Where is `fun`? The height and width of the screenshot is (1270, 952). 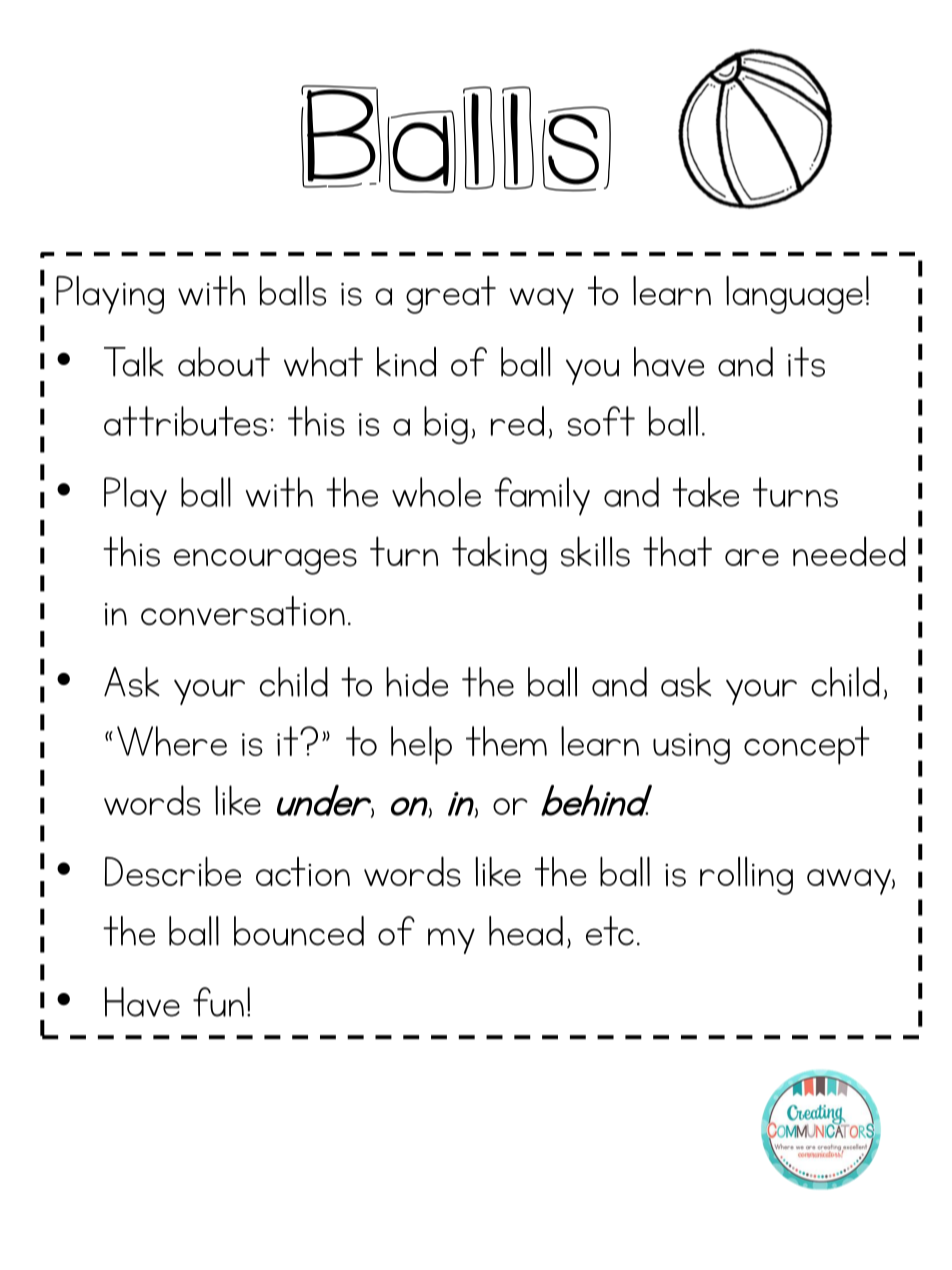
fun is located at coordinates (218, 1002).
